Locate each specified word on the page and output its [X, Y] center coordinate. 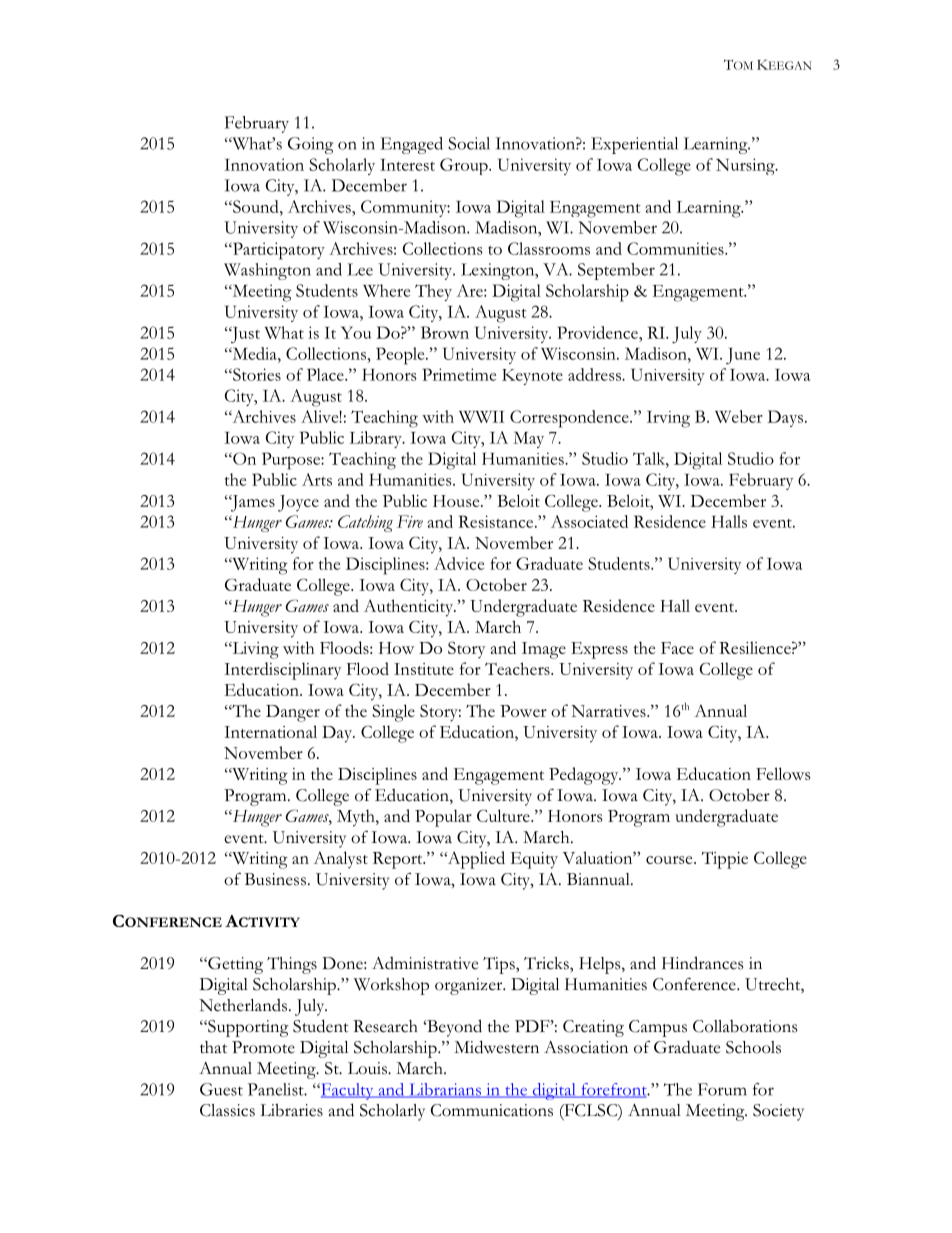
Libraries [291, 1110]
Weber [739, 416]
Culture [504, 815]
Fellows [783, 773]
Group [465, 166]
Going [310, 145]
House [457, 501]
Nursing [746, 166]
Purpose [292, 461]
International [270, 731]
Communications [492, 1110]
